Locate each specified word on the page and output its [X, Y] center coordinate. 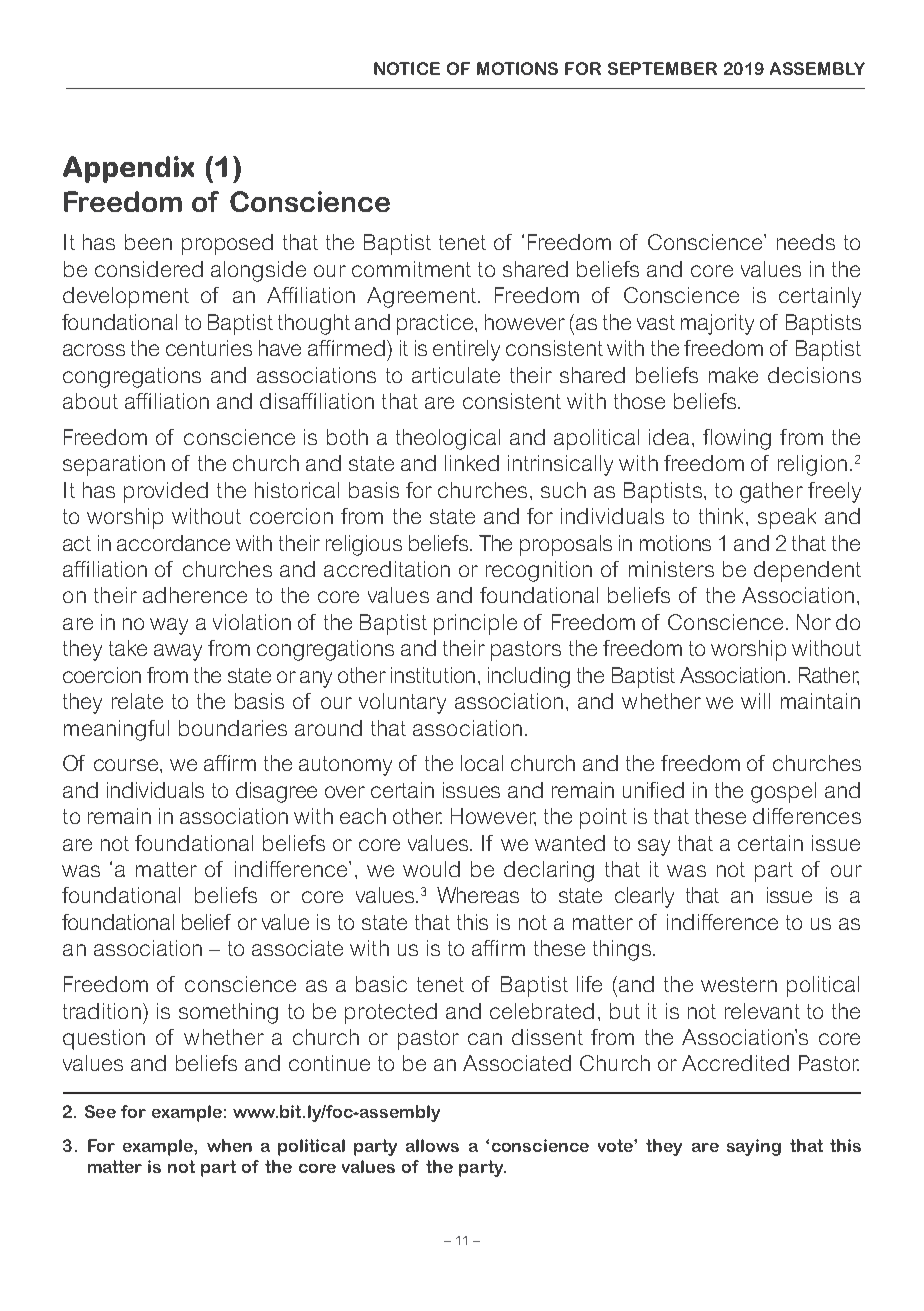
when [229, 1145]
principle [475, 624]
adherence [195, 595]
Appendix [128, 169]
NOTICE [407, 68]
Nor [814, 622]
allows [432, 1145]
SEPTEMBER [662, 68]
